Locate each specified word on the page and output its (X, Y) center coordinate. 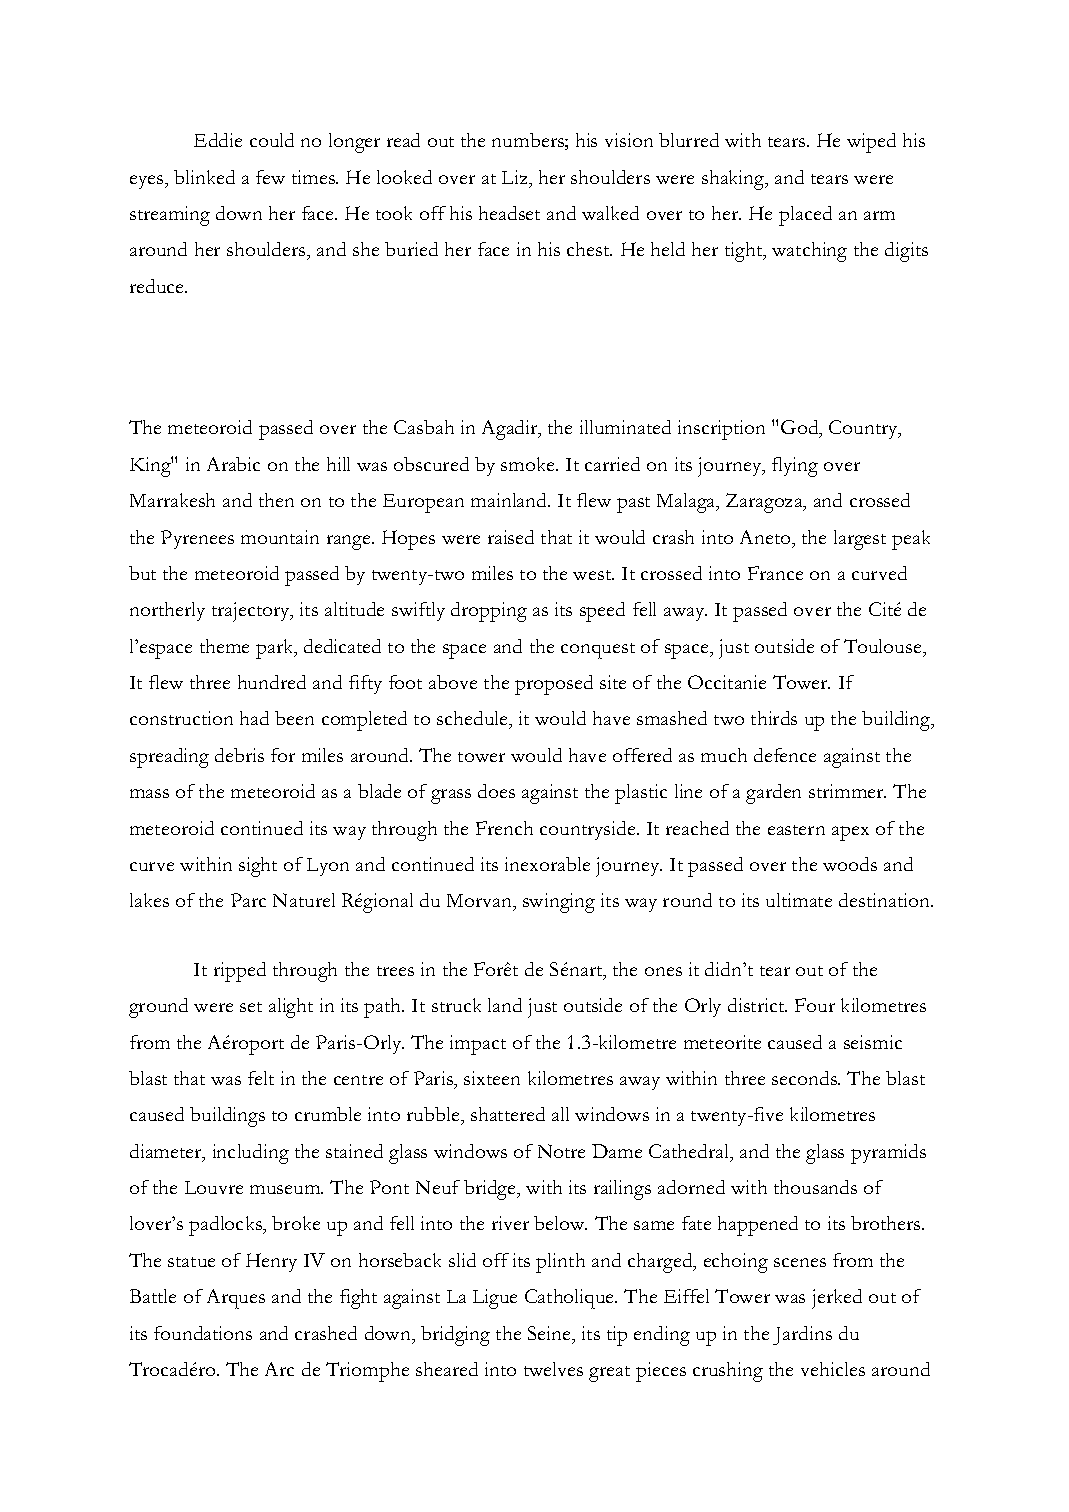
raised (511, 537)
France (775, 573)
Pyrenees (197, 539)
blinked (204, 177)
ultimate (799, 900)
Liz (516, 177)
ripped (240, 972)
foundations (203, 1333)
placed (805, 216)
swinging (559, 903)
